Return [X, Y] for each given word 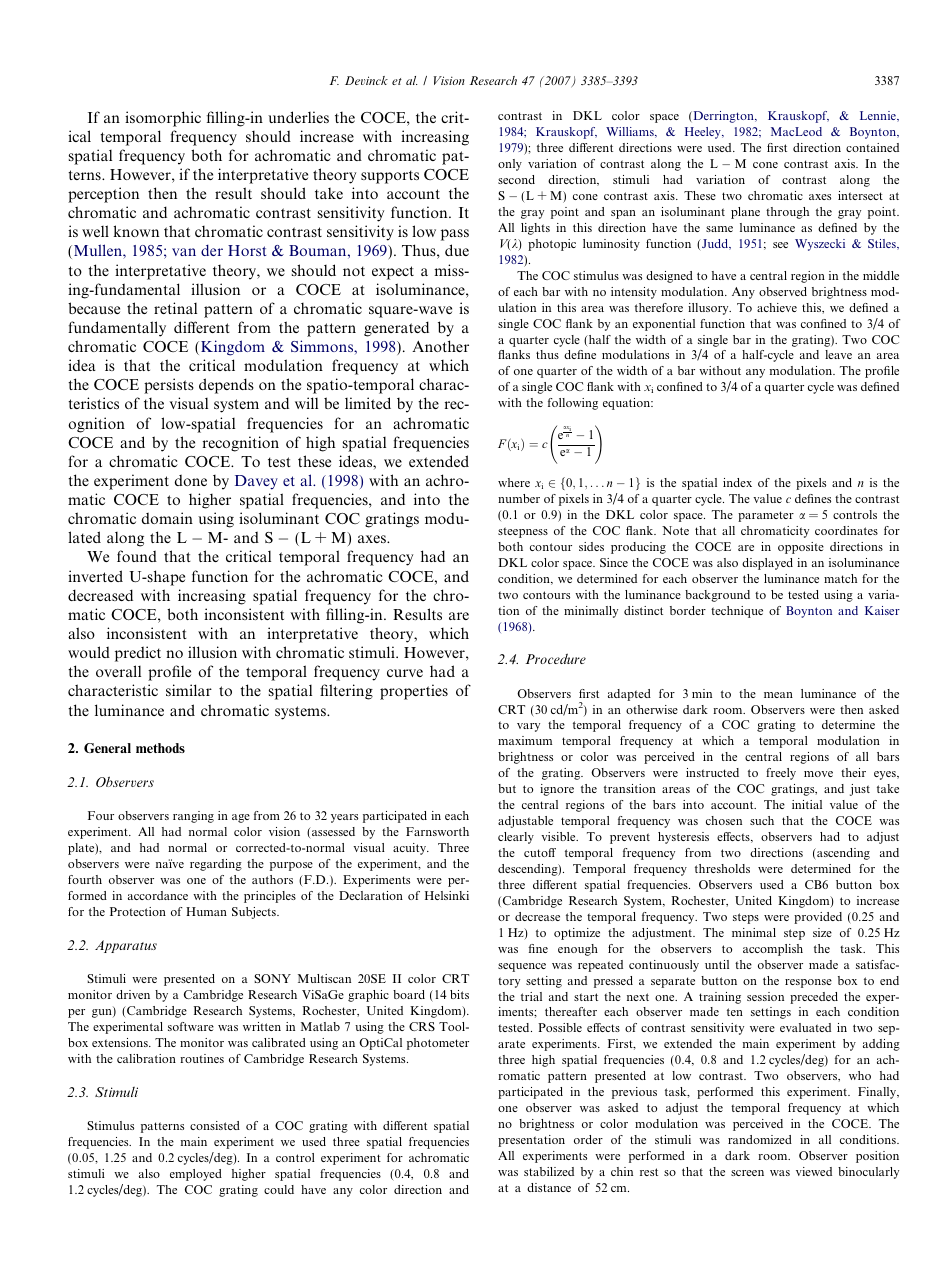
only [510, 165]
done [191, 480]
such [762, 820]
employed [196, 1175]
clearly [516, 838]
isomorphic [163, 119]
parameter [766, 516]
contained [872, 147]
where [514, 482]
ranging [193, 817]
